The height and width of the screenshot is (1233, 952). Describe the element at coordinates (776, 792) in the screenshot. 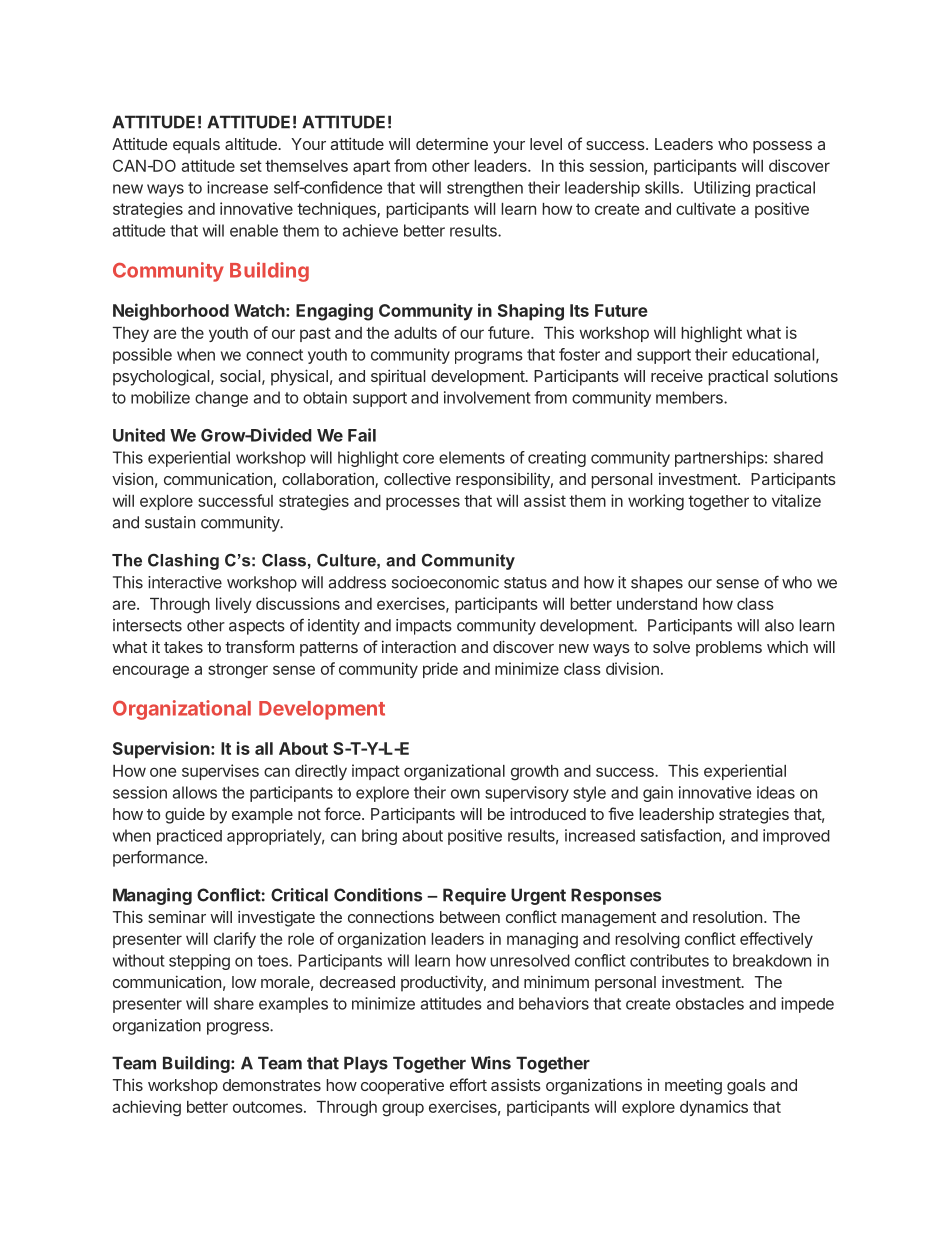

I see `ideas` at that location.
